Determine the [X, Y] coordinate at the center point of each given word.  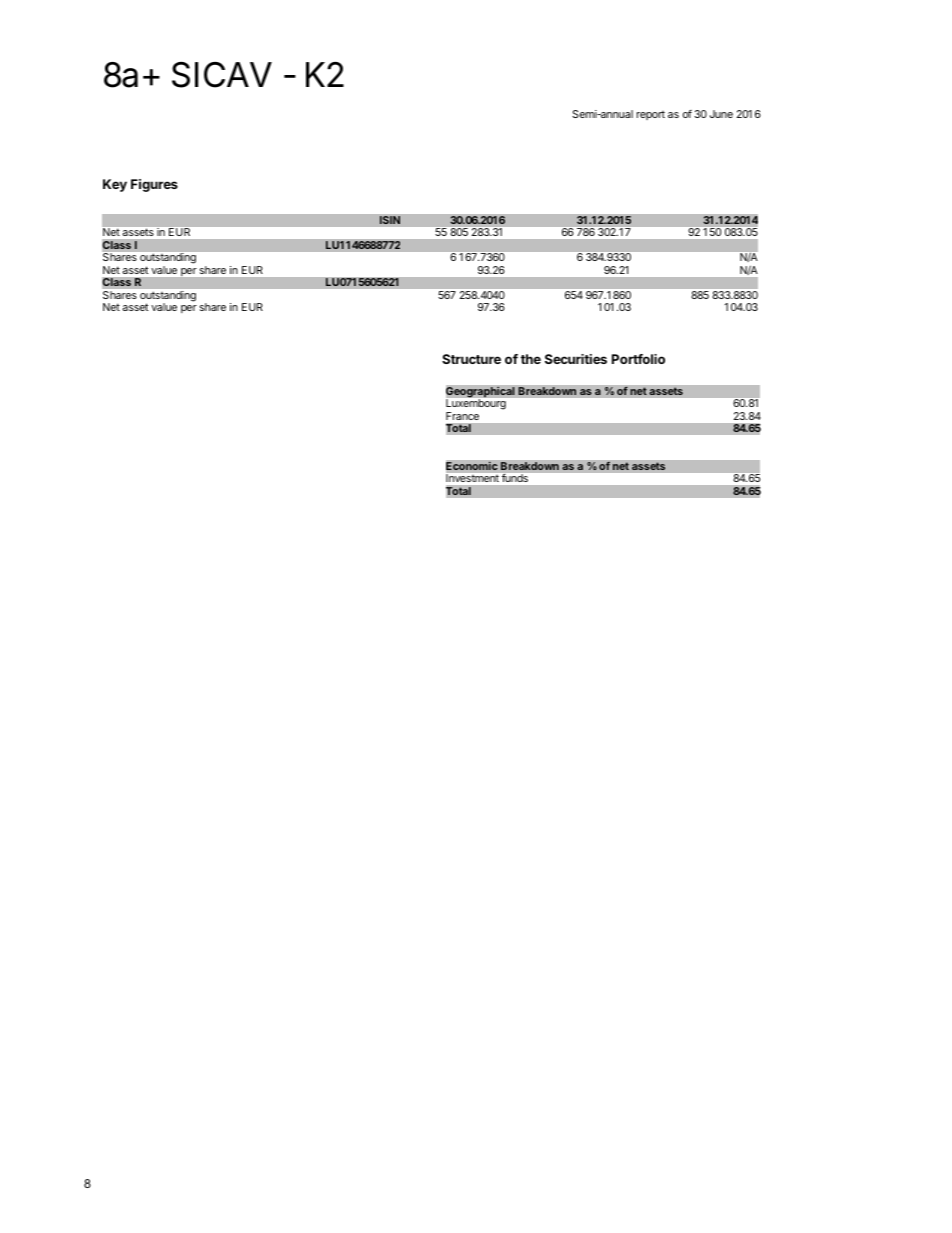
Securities [576, 359]
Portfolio [638, 359]
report [651, 115]
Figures [154, 185]
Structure [471, 359]
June [721, 114]
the [531, 359]
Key [115, 185]
